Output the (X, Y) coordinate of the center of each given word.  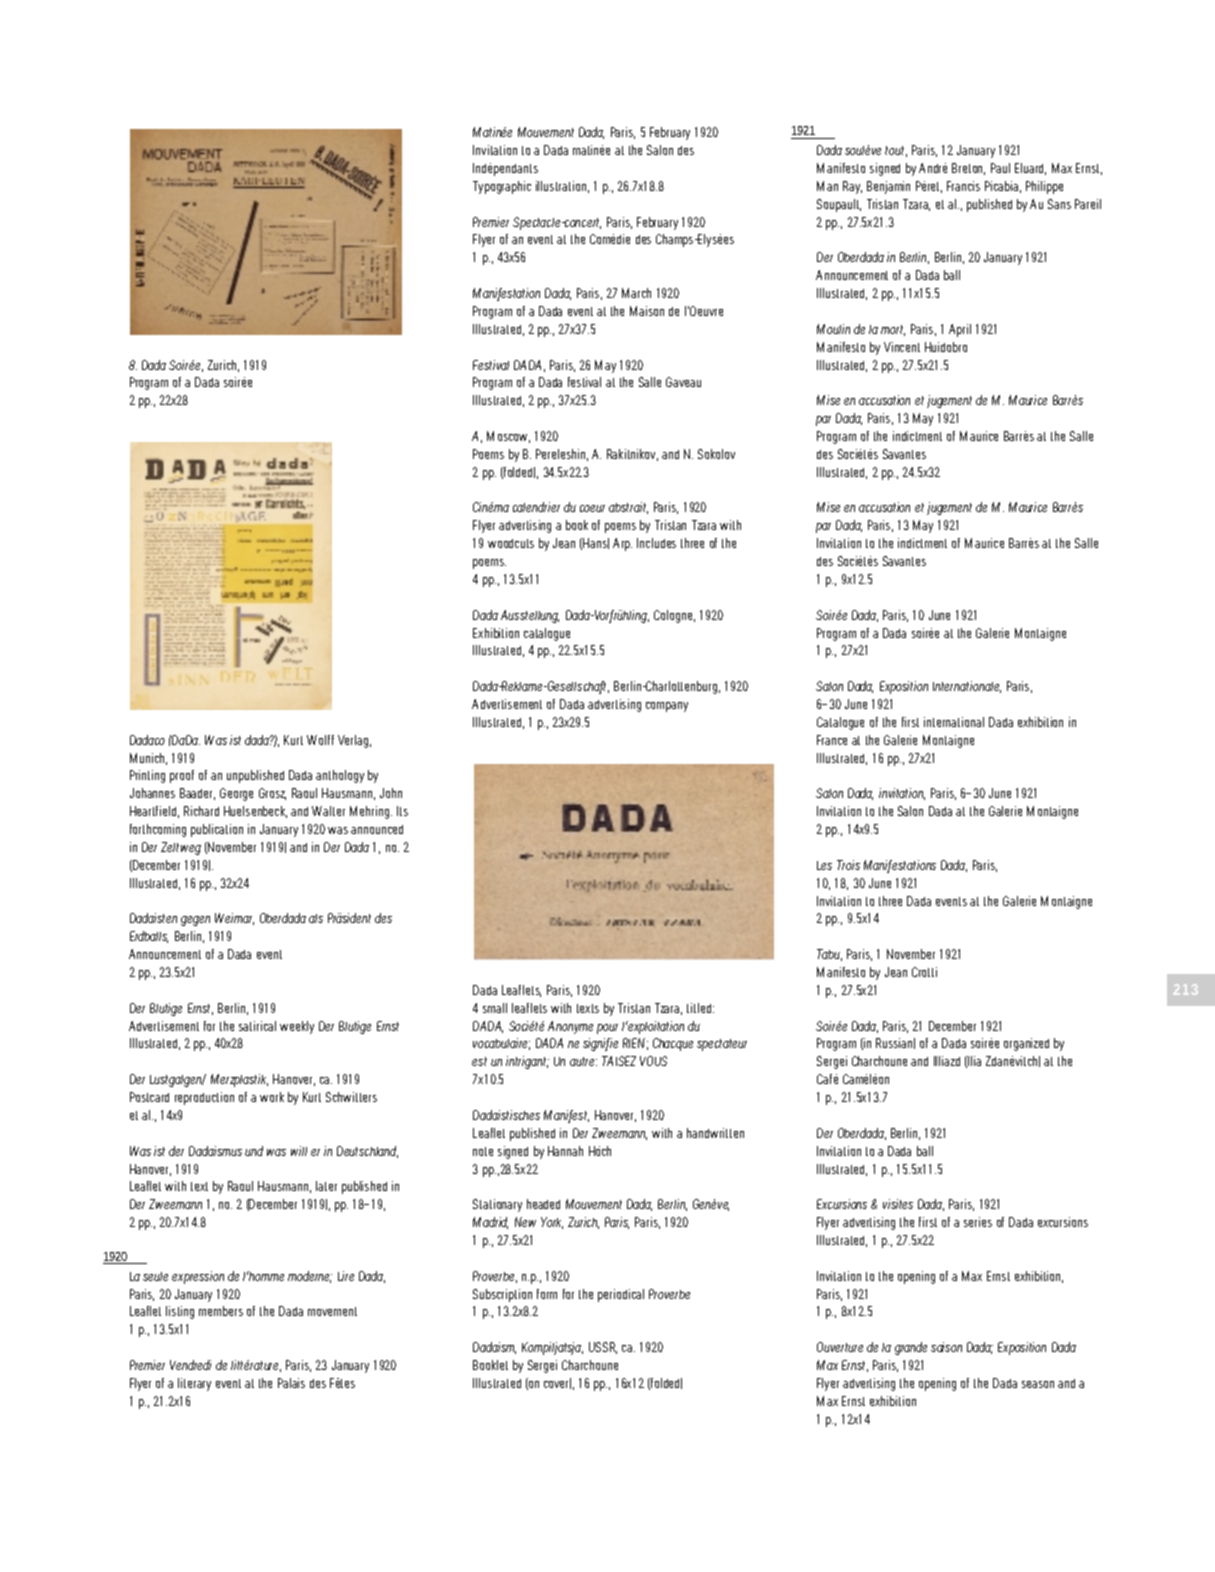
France (832, 740)
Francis (963, 186)
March (636, 293)
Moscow (508, 437)
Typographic (502, 187)
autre (583, 1061)
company (667, 707)
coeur (592, 508)
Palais (291, 1383)
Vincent (902, 347)
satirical (257, 1026)
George (236, 794)
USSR (603, 1348)
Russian (895, 1043)
